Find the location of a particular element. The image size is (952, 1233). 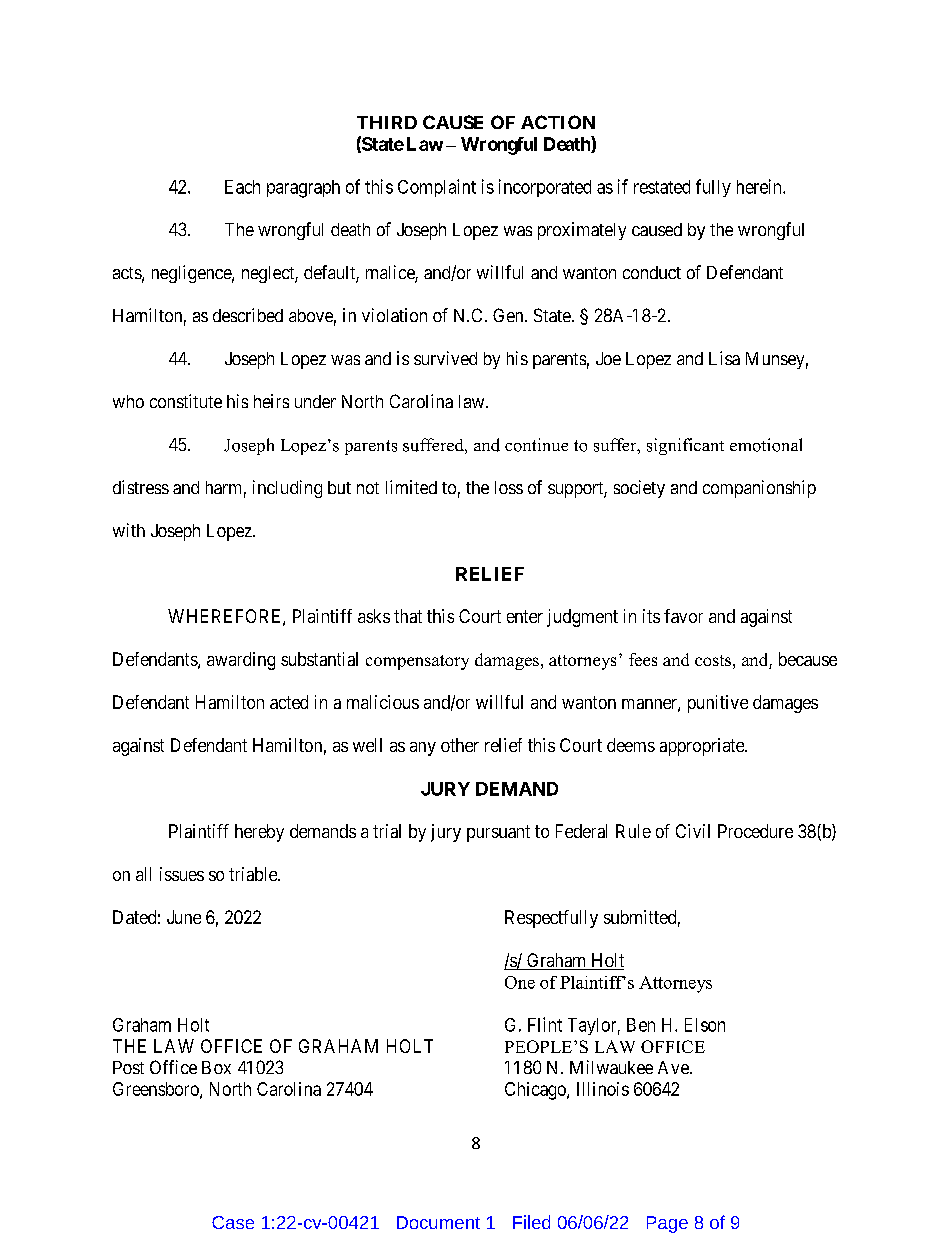

Case is located at coordinates (233, 1222).
